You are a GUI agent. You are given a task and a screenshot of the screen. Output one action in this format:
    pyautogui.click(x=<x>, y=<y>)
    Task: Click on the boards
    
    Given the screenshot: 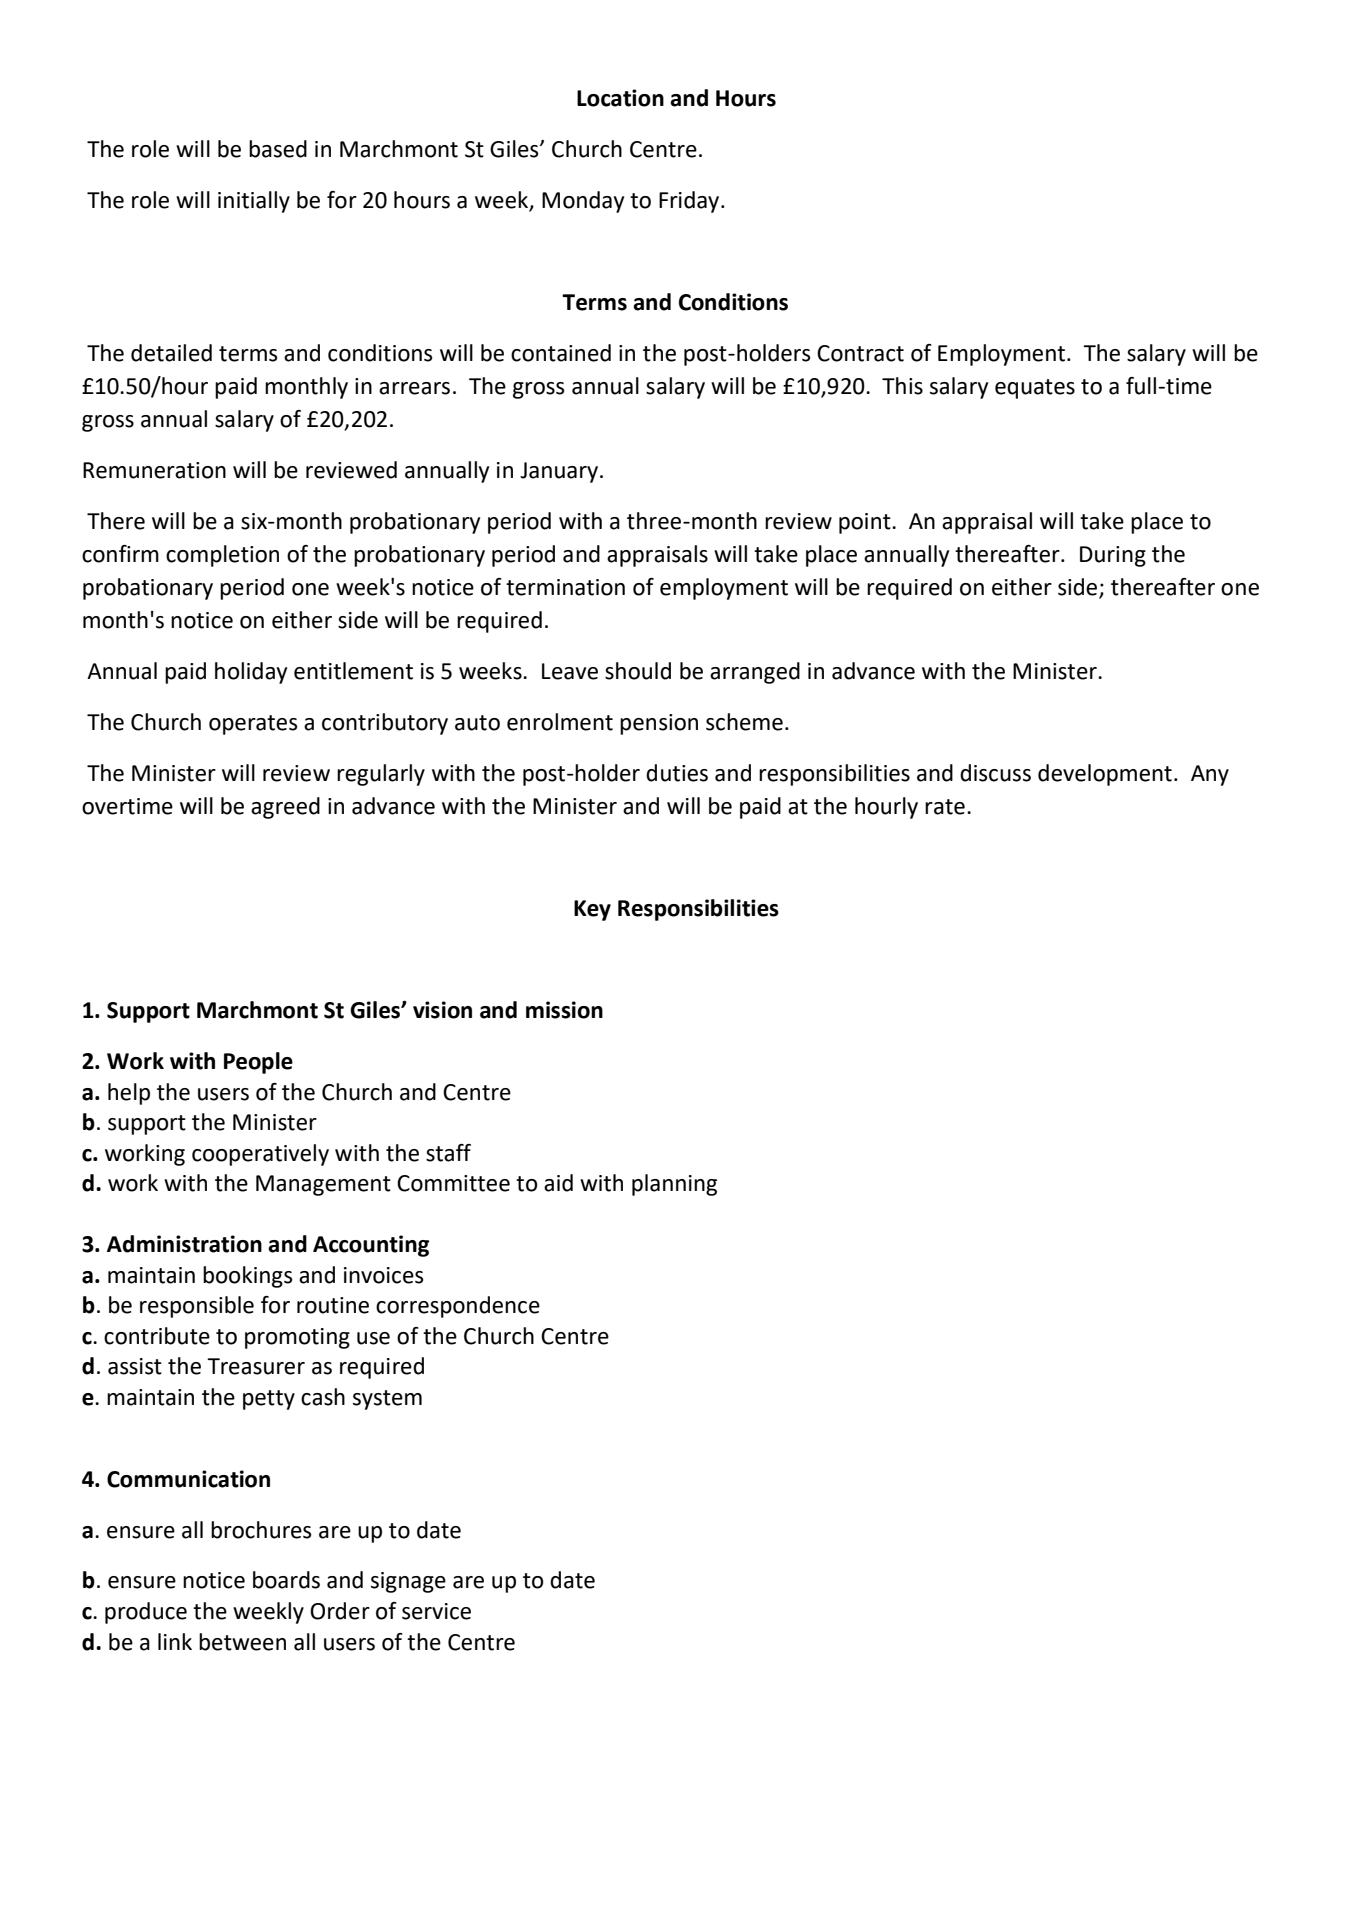 What is the action you would take?
    pyautogui.click(x=286, y=1580)
